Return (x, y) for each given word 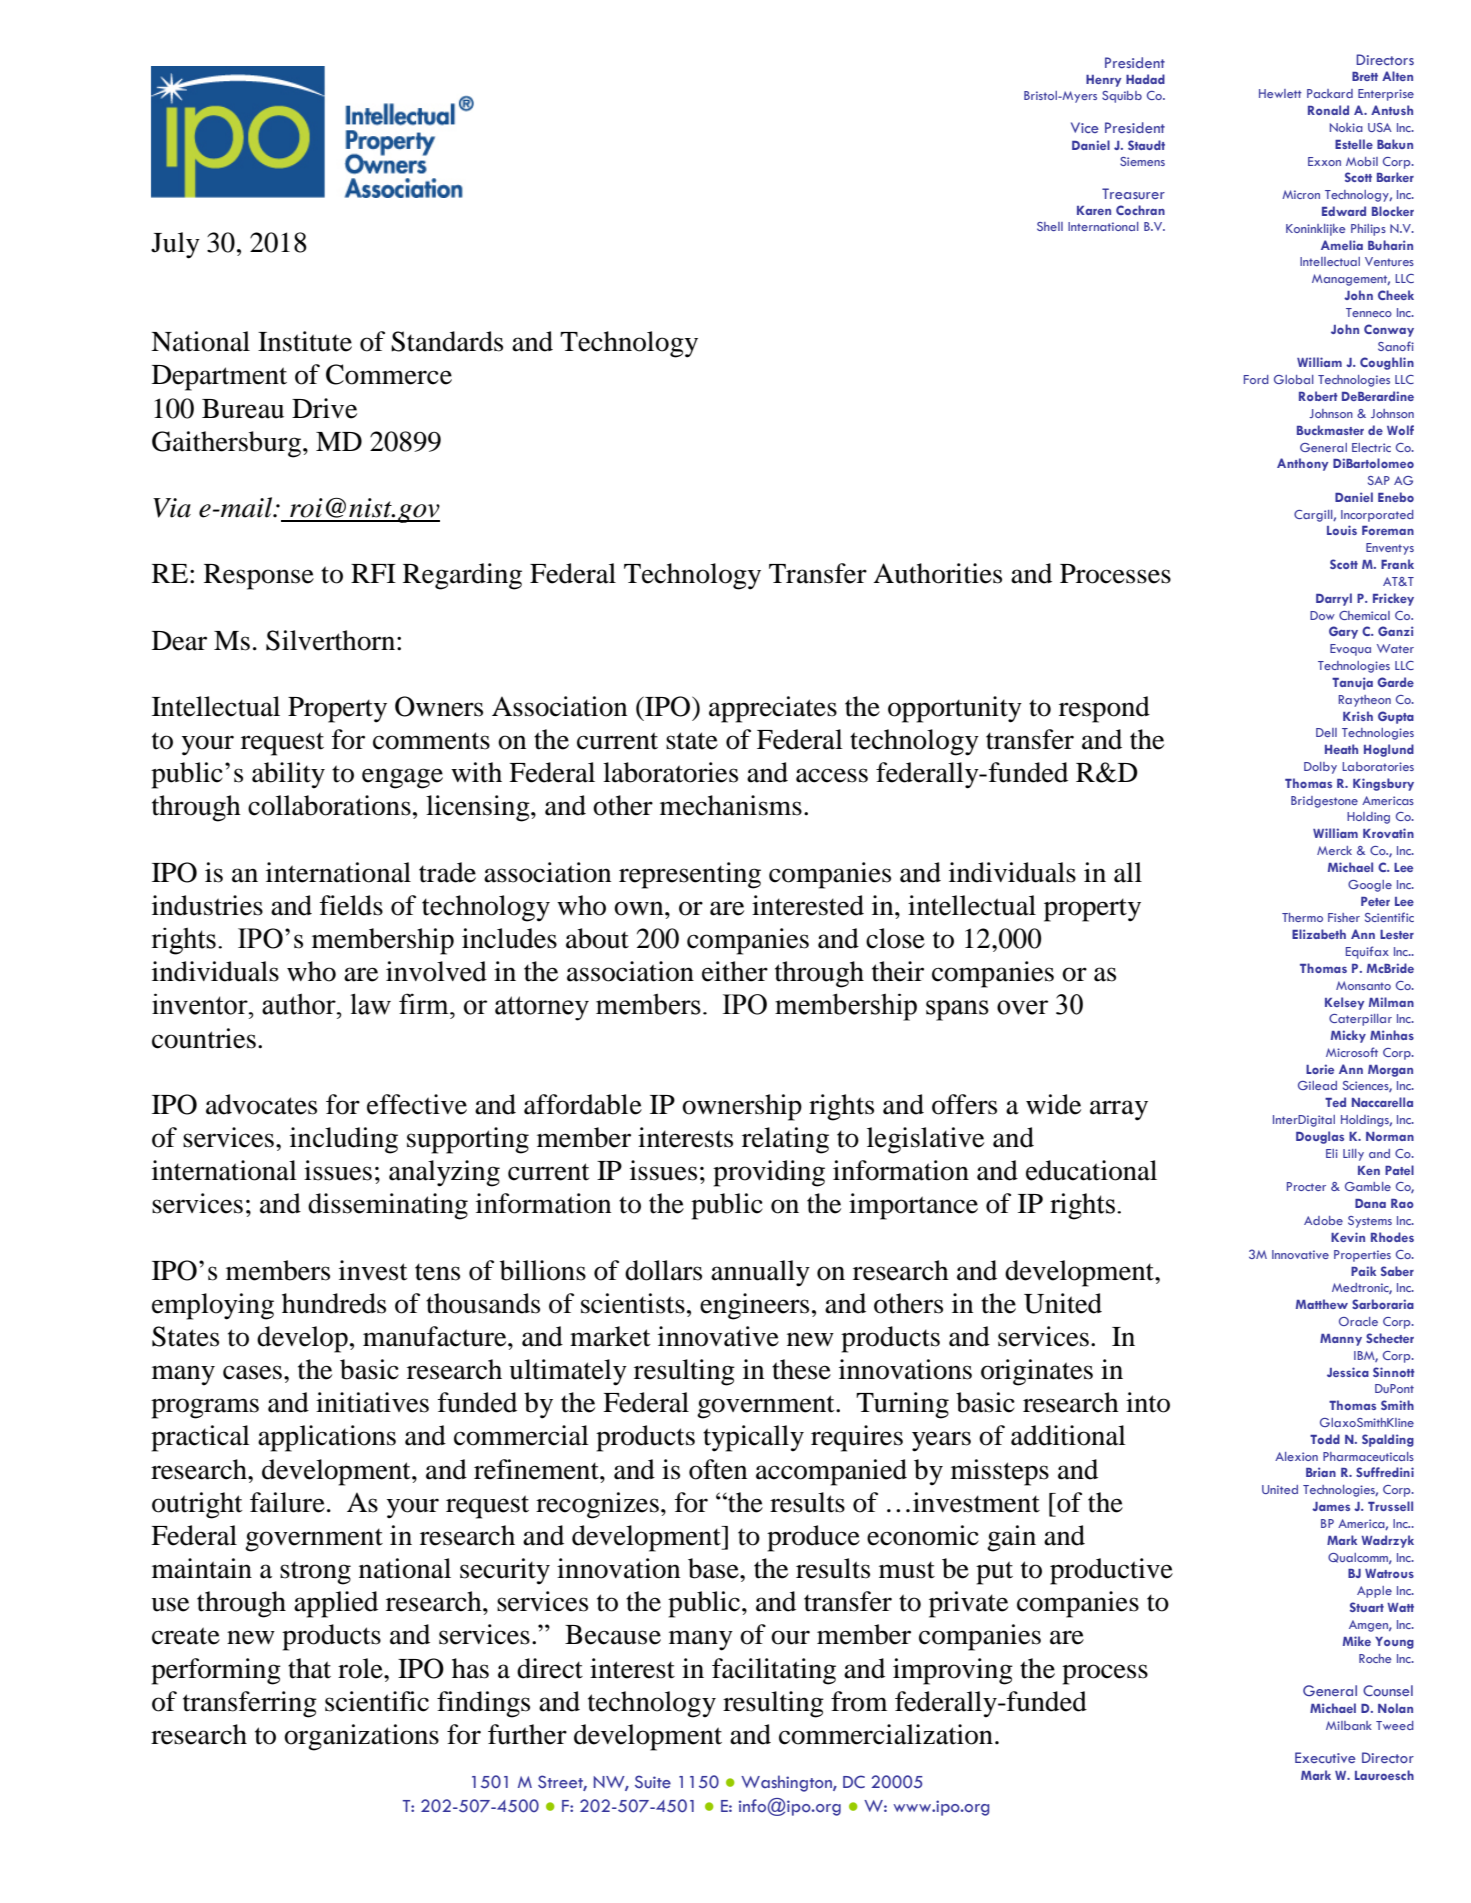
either (735, 971)
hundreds (334, 1303)
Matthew (1322, 1304)
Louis (1342, 530)
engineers (754, 1306)
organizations (361, 1737)
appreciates (773, 709)
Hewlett (1280, 93)
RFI (373, 573)
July (175, 245)
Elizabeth (1319, 934)
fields (351, 905)
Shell (1050, 226)
